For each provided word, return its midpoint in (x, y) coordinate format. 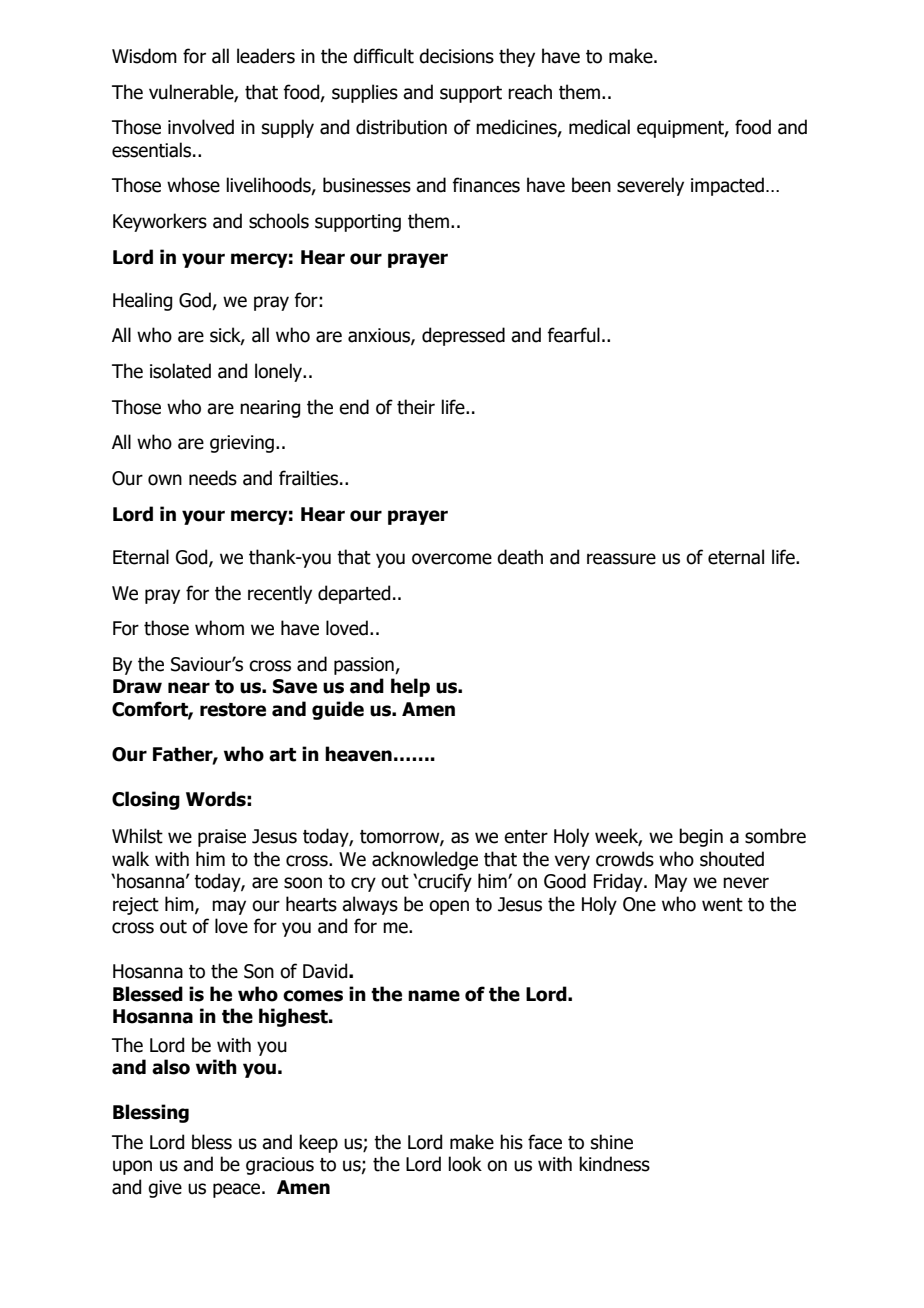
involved (201, 127)
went (722, 905)
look (465, 1164)
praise (222, 838)
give (165, 1189)
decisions (456, 56)
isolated (180, 371)
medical (599, 127)
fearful (573, 335)
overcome (452, 559)
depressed (463, 336)
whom (219, 628)
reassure (621, 559)
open (449, 907)
